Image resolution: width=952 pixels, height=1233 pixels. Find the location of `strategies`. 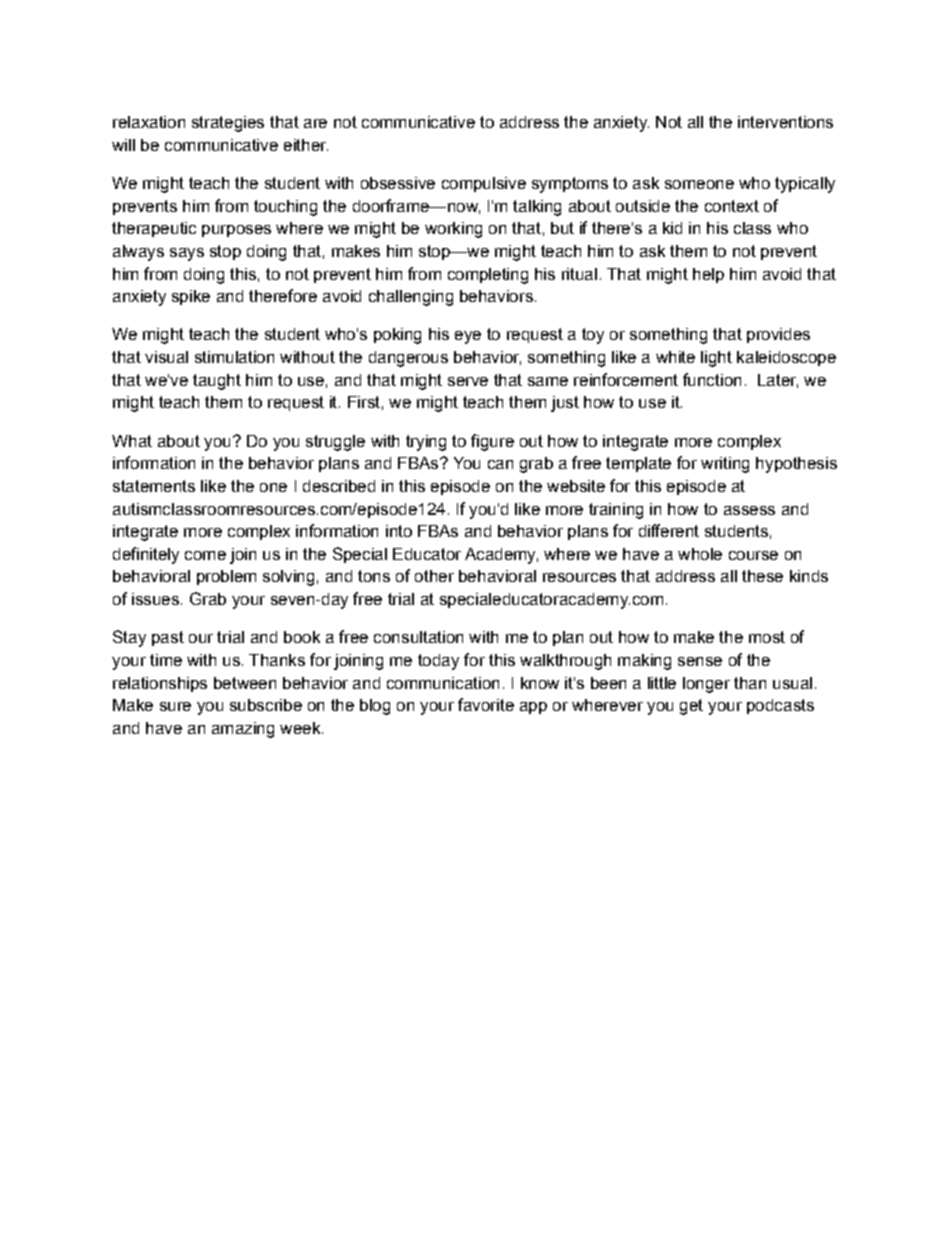

strategies is located at coordinates (228, 124).
